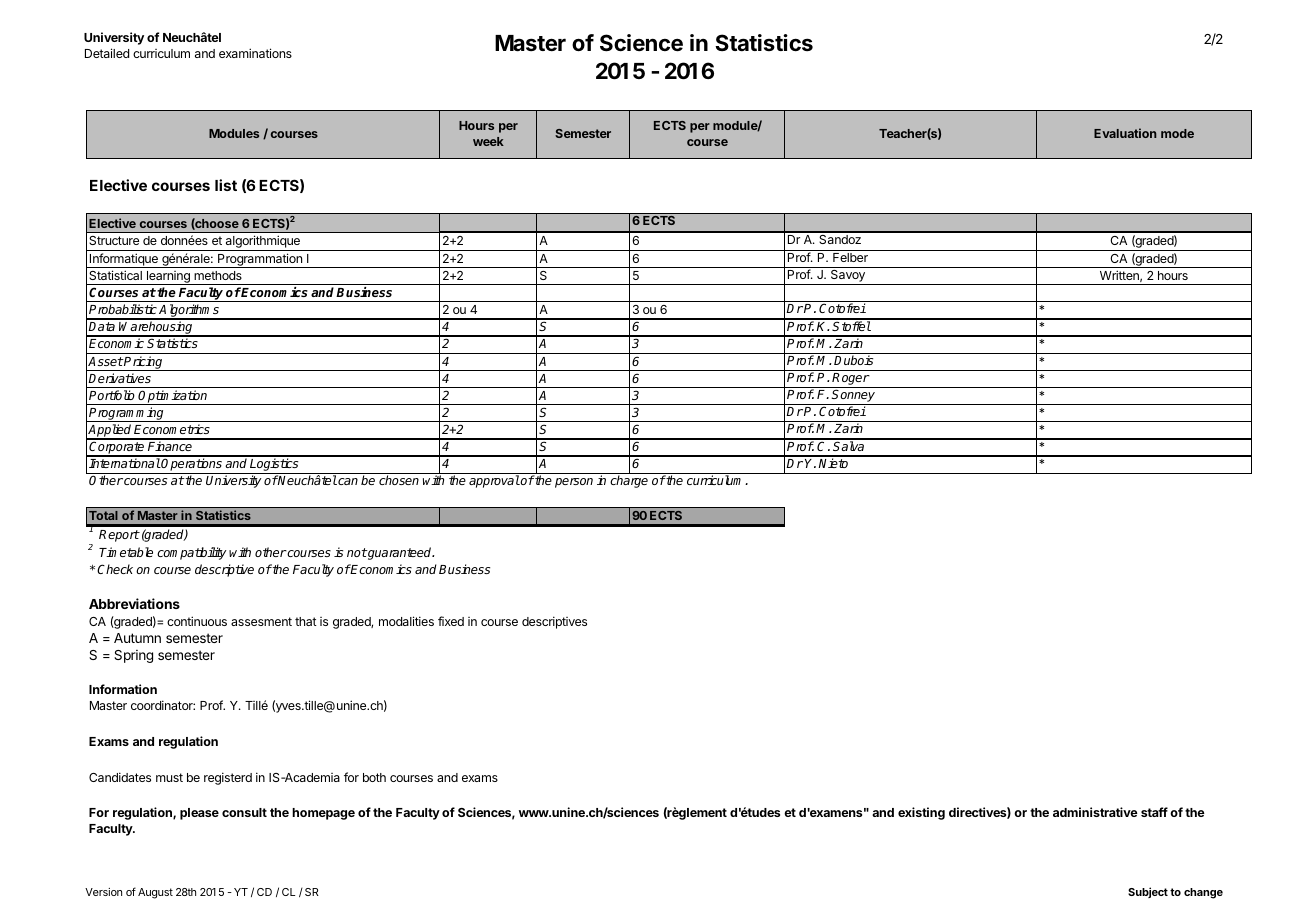 Image resolution: width=1308 pixels, height=924 pixels. I want to click on week, so click(488, 141).
